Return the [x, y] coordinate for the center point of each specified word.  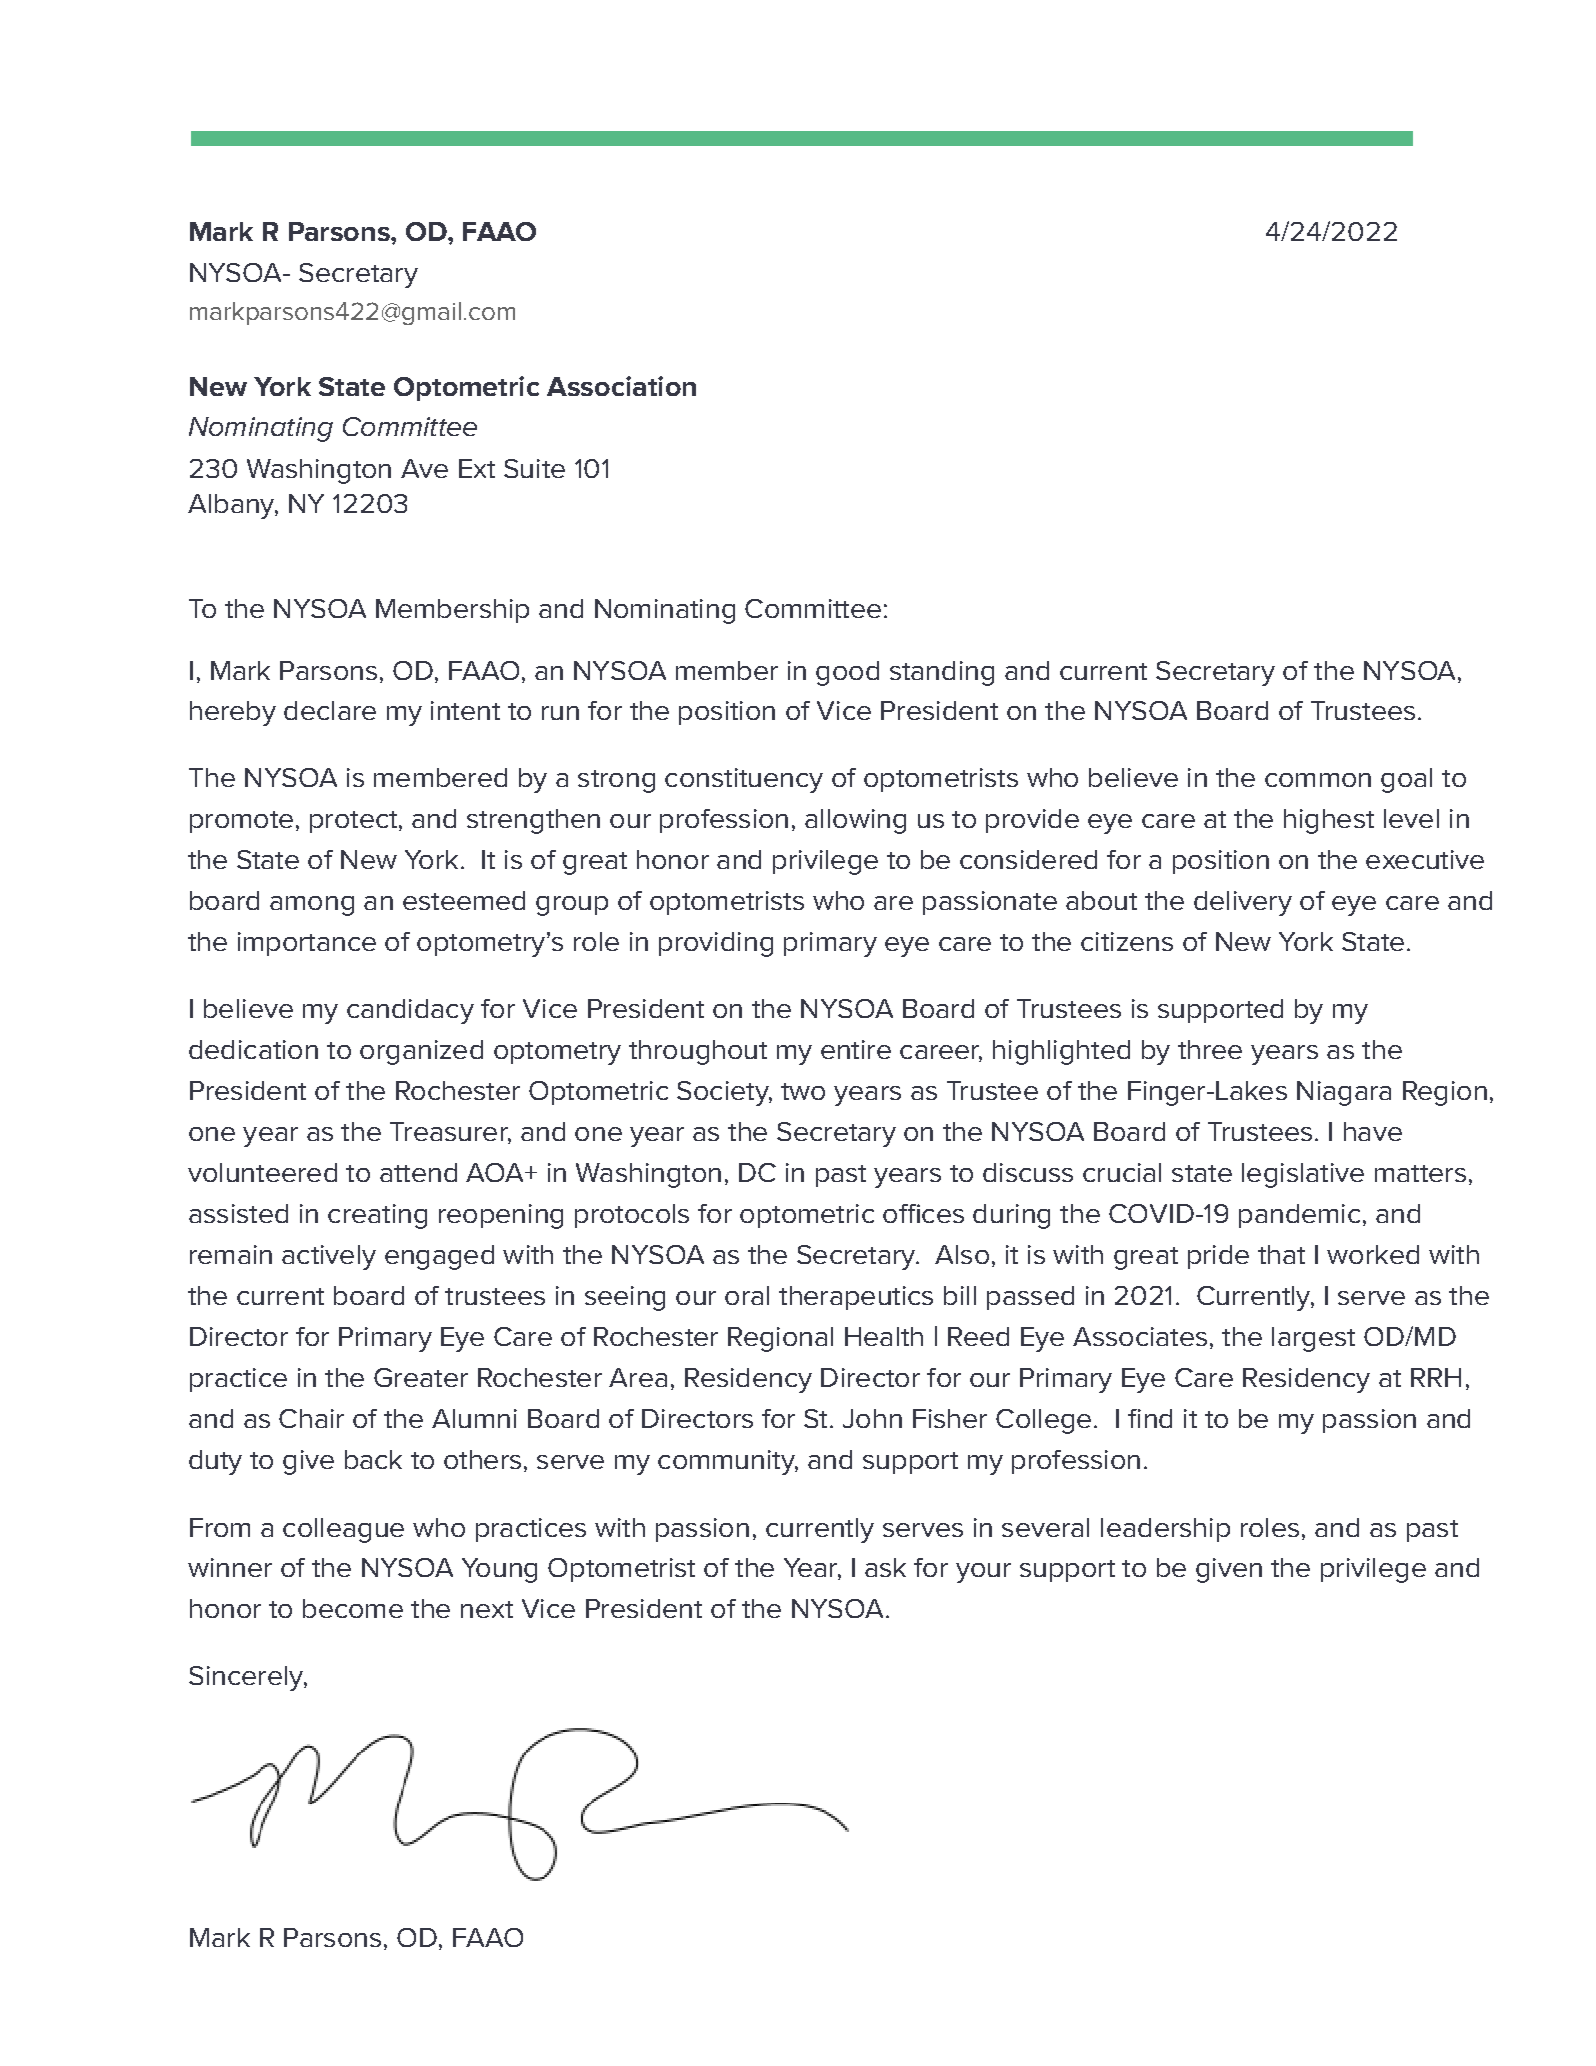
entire [856, 1049]
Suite [534, 468]
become [353, 1608]
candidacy [410, 1011]
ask [885, 1567]
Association [621, 386]
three [1210, 1049]
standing [942, 673]
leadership [1165, 1530]
